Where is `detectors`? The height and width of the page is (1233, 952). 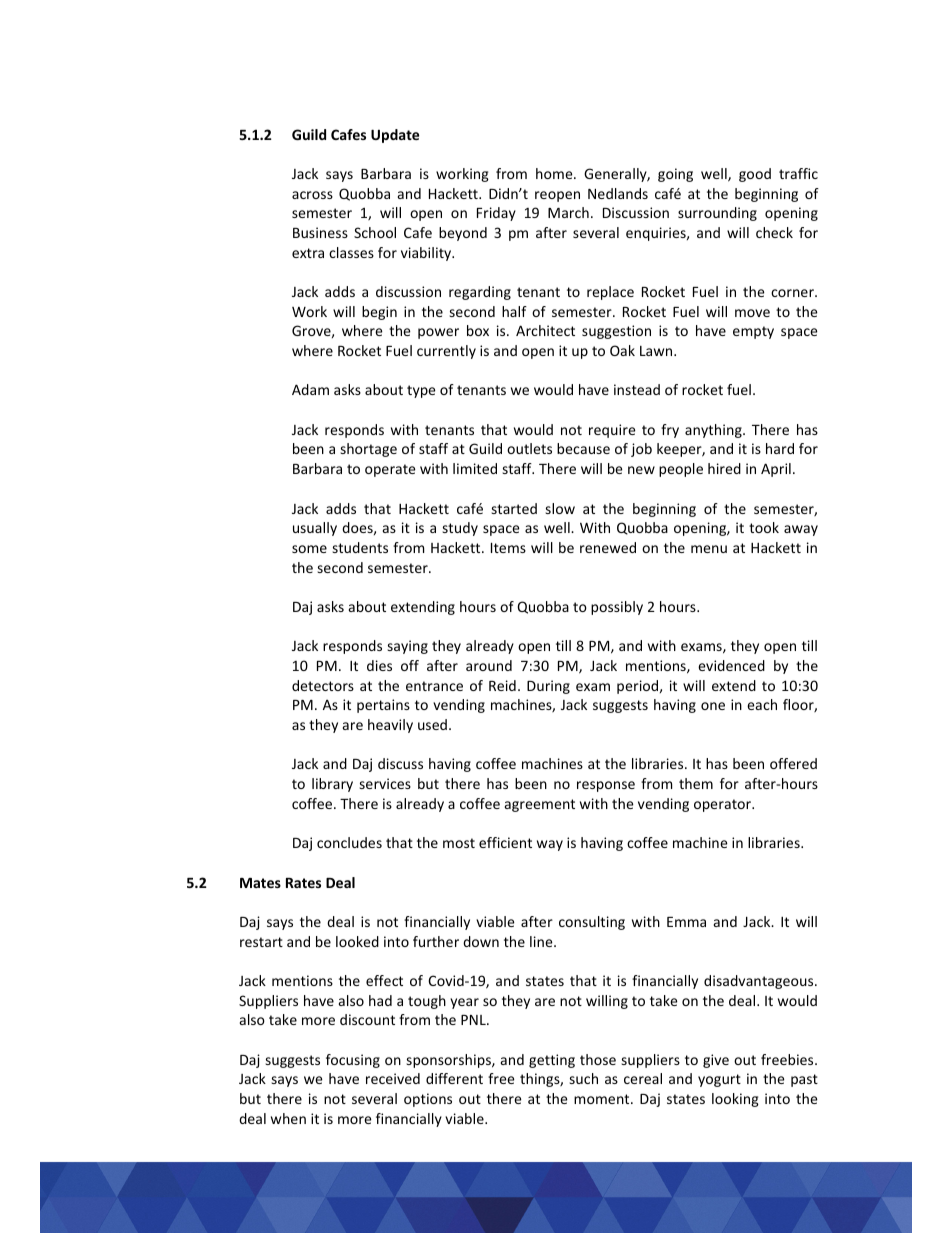
detectors is located at coordinates (323, 685).
